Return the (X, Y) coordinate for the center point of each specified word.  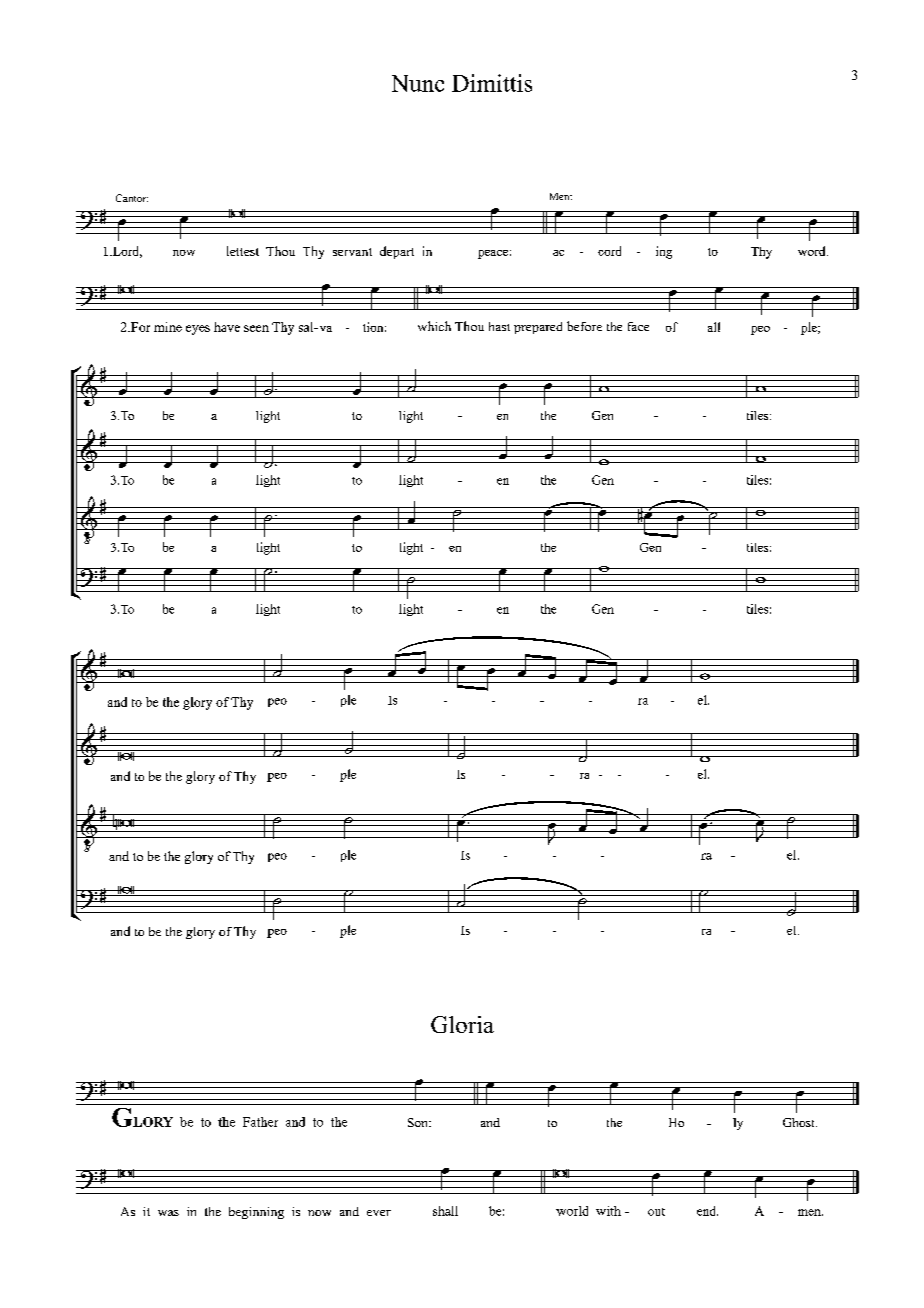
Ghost (800, 1122)
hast (499, 326)
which (434, 326)
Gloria (462, 1024)
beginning (256, 1213)
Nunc (418, 83)
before (584, 326)
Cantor (132, 198)
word (813, 251)
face (638, 326)
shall (445, 1211)
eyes (198, 330)
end (707, 1211)
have (227, 327)
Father (260, 1122)
